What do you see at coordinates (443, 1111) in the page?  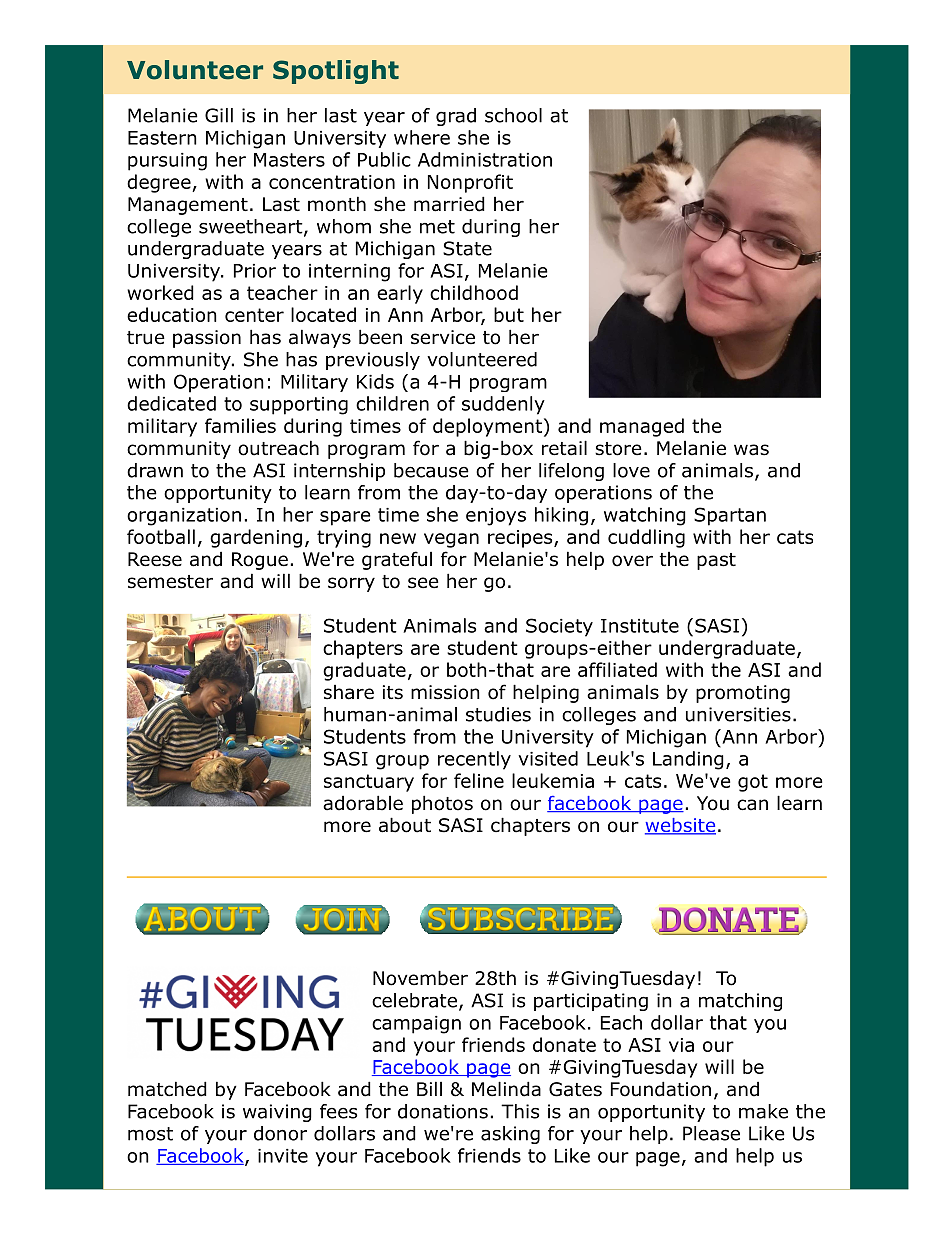 I see `donations` at bounding box center [443, 1111].
